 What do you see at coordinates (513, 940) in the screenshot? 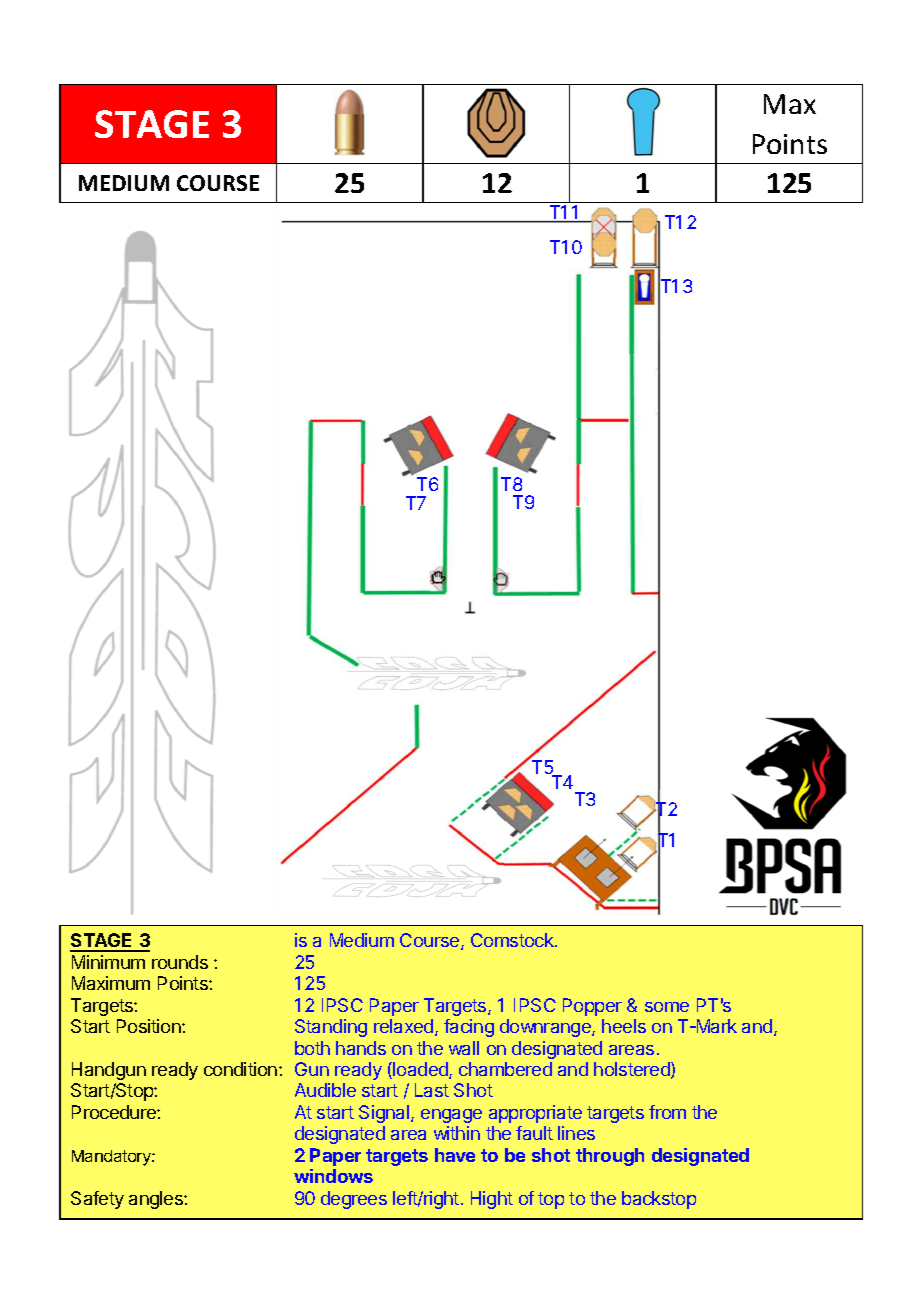
I see `Comstock` at bounding box center [513, 940].
